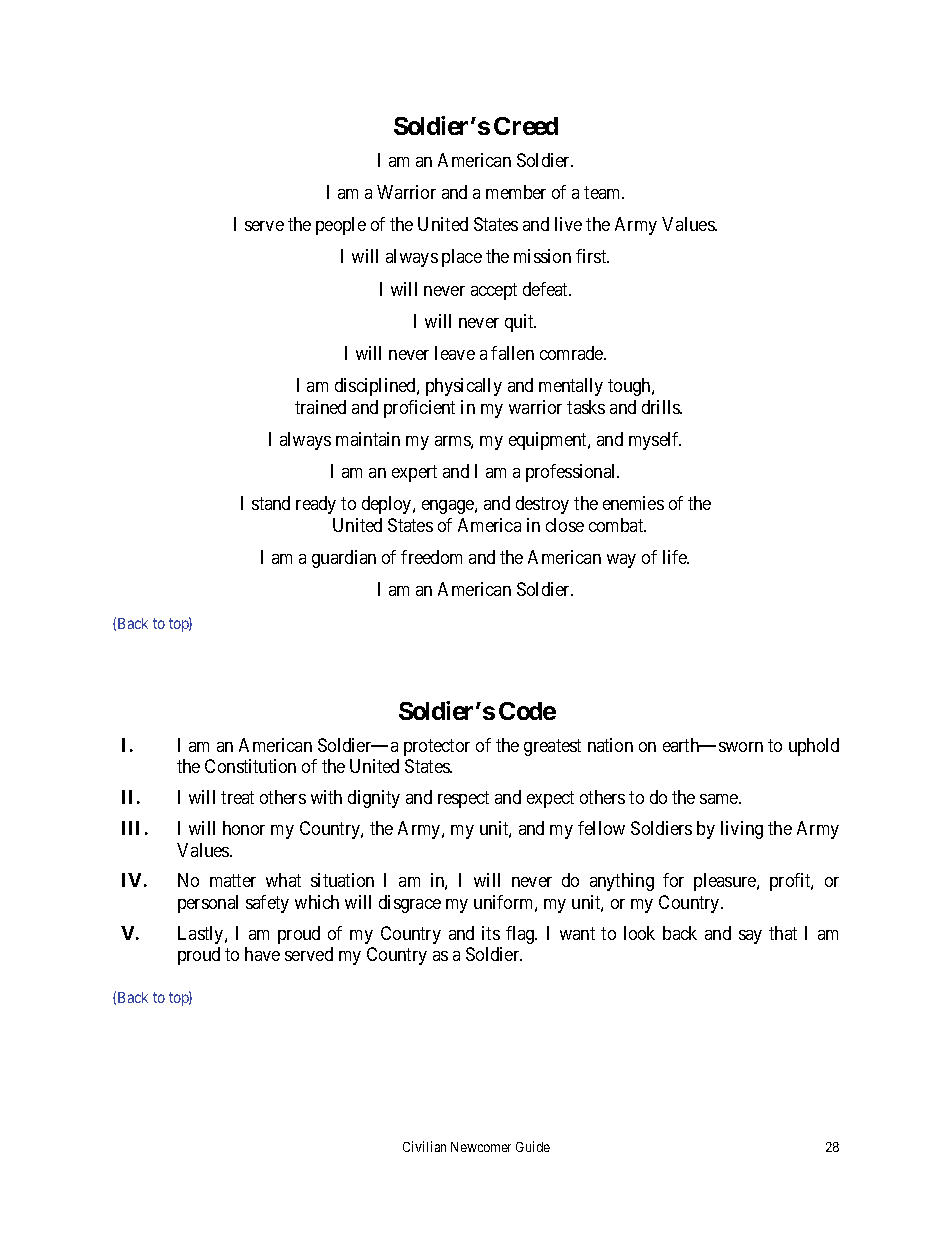 This screenshot has height=1233, width=952. I want to click on Civilian, so click(424, 1146).
